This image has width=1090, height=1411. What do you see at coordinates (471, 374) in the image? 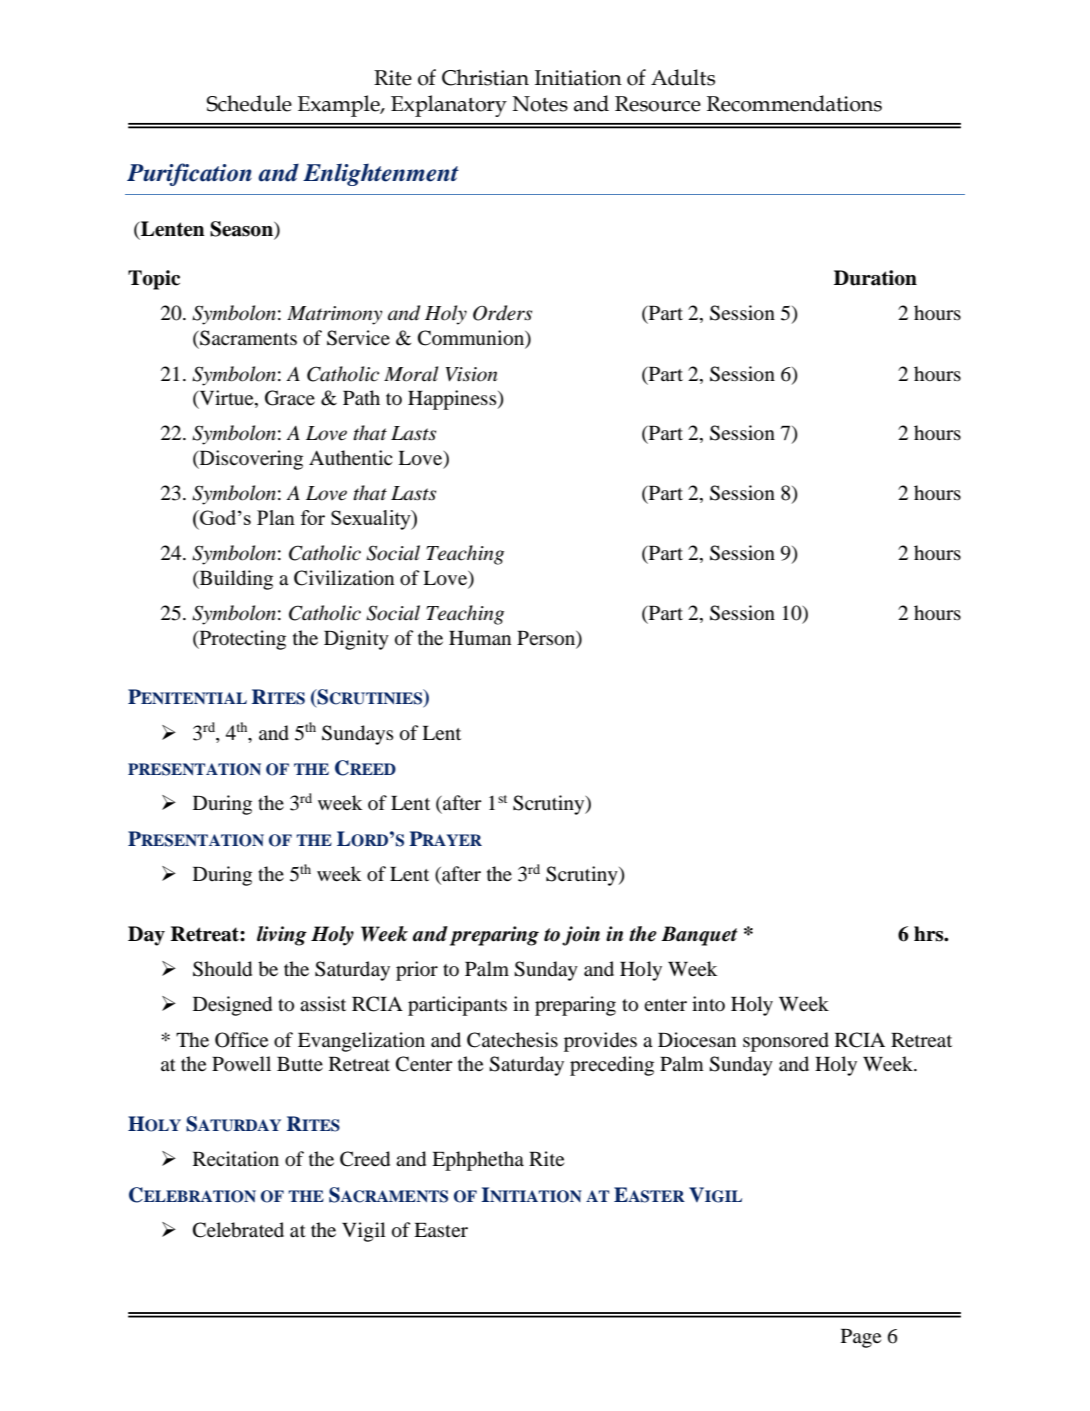
I see `Vision` at bounding box center [471, 374].
